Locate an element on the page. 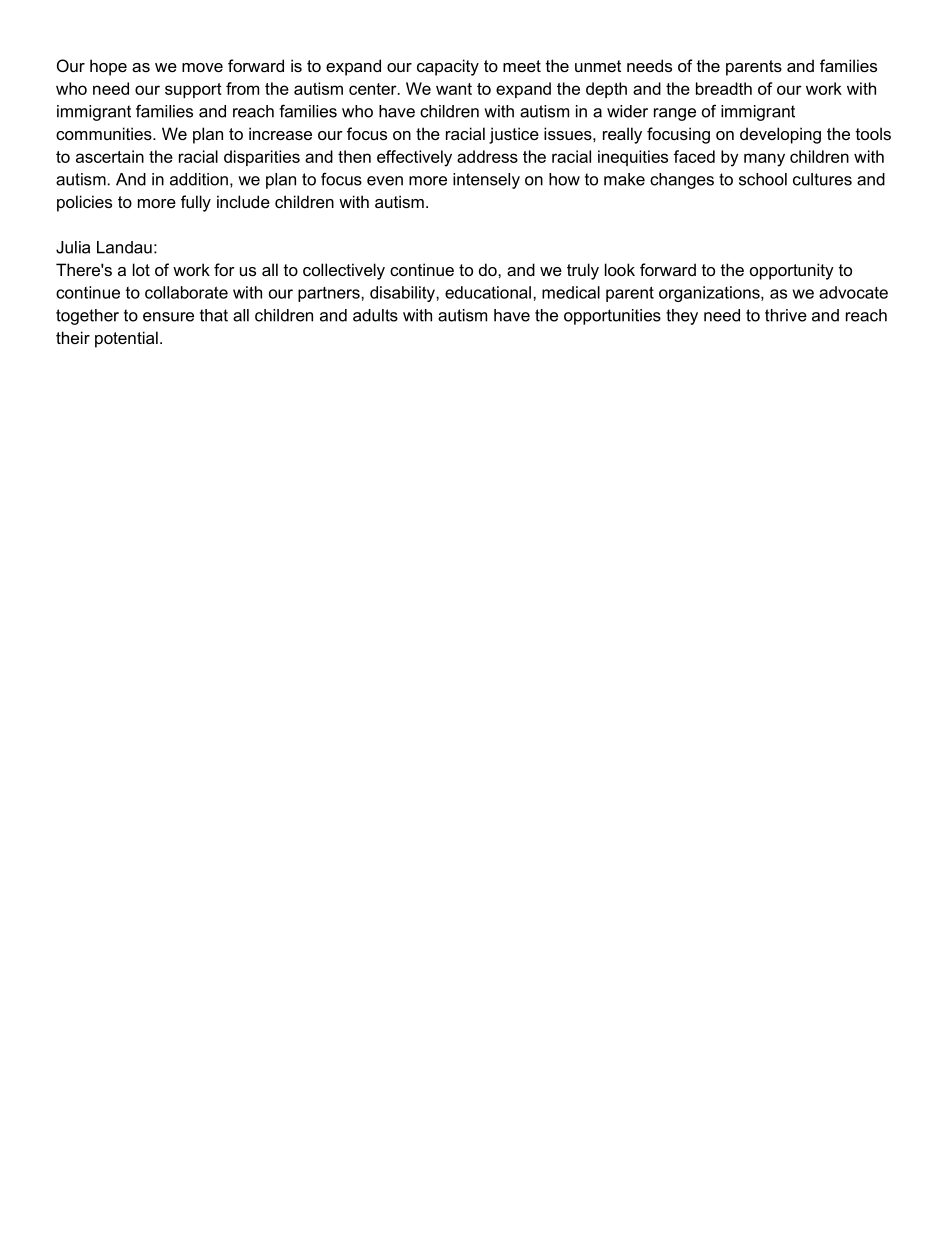 The image size is (952, 1233). intensely is located at coordinates (486, 181).
